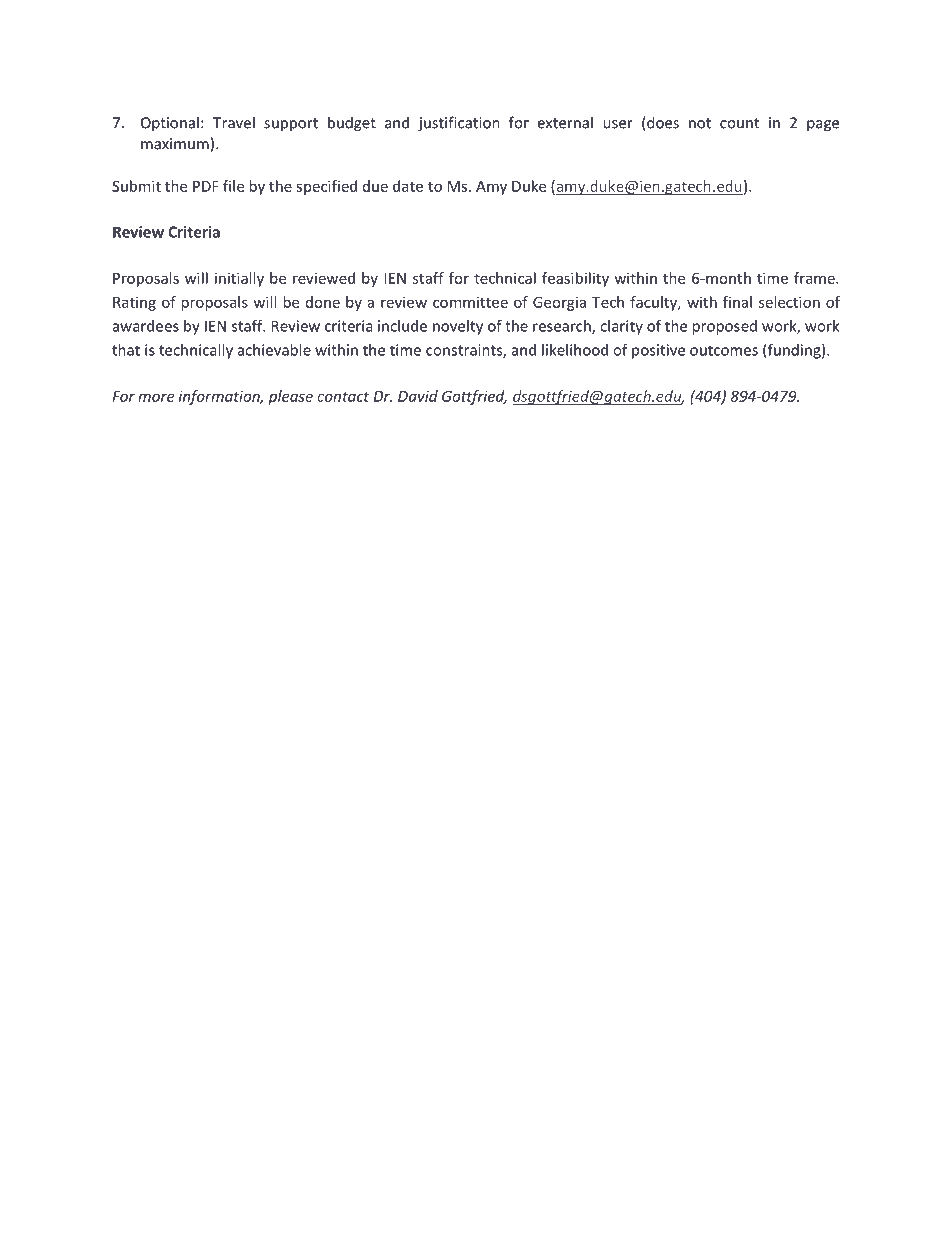 Image resolution: width=952 pixels, height=1233 pixels. I want to click on outcomes, so click(724, 350).
